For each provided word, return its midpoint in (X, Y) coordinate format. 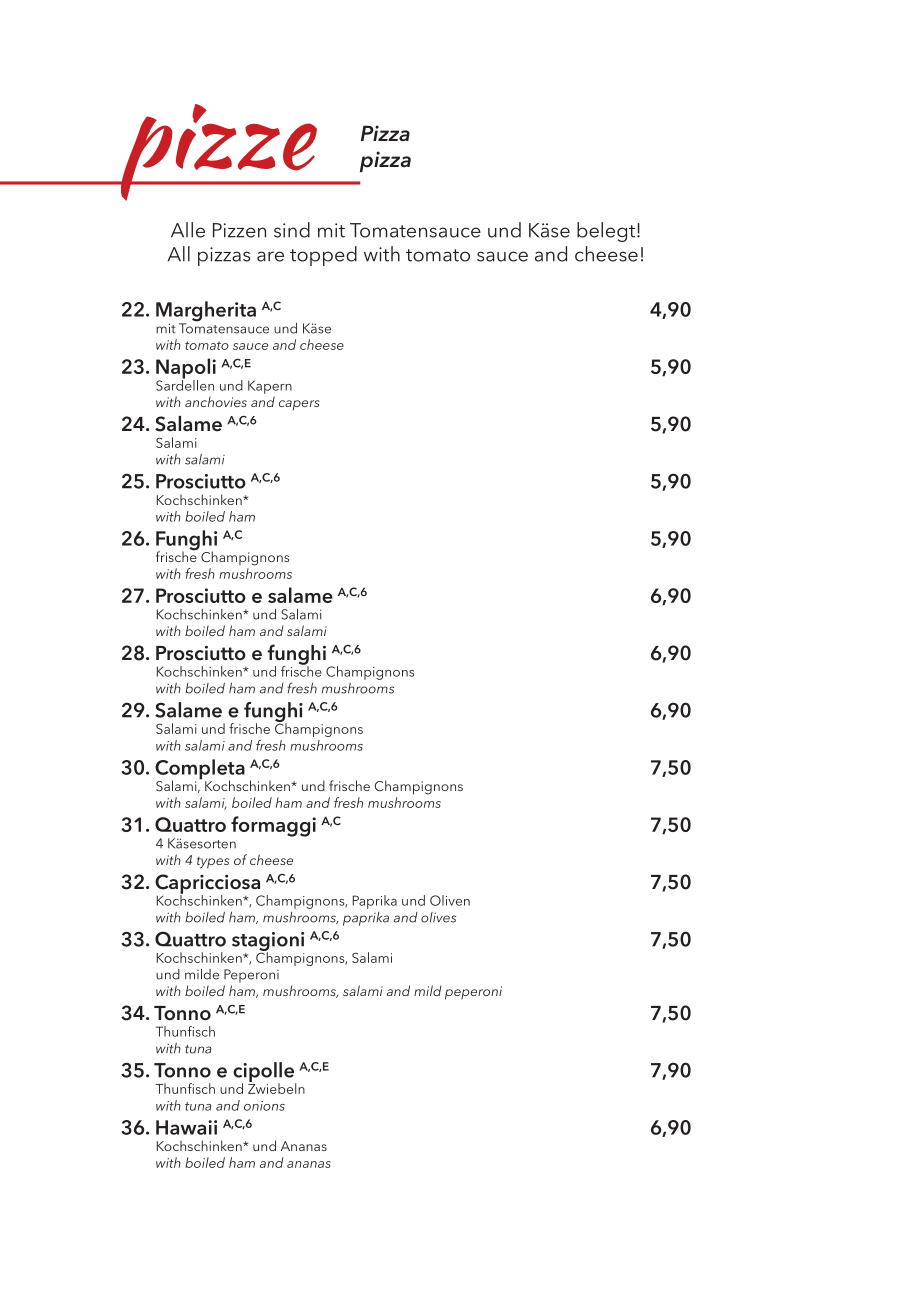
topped (323, 256)
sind (292, 230)
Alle (188, 230)
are (270, 256)
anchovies (216, 401)
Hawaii (186, 1127)
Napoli (186, 369)
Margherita (206, 312)
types (213, 863)
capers (299, 405)
